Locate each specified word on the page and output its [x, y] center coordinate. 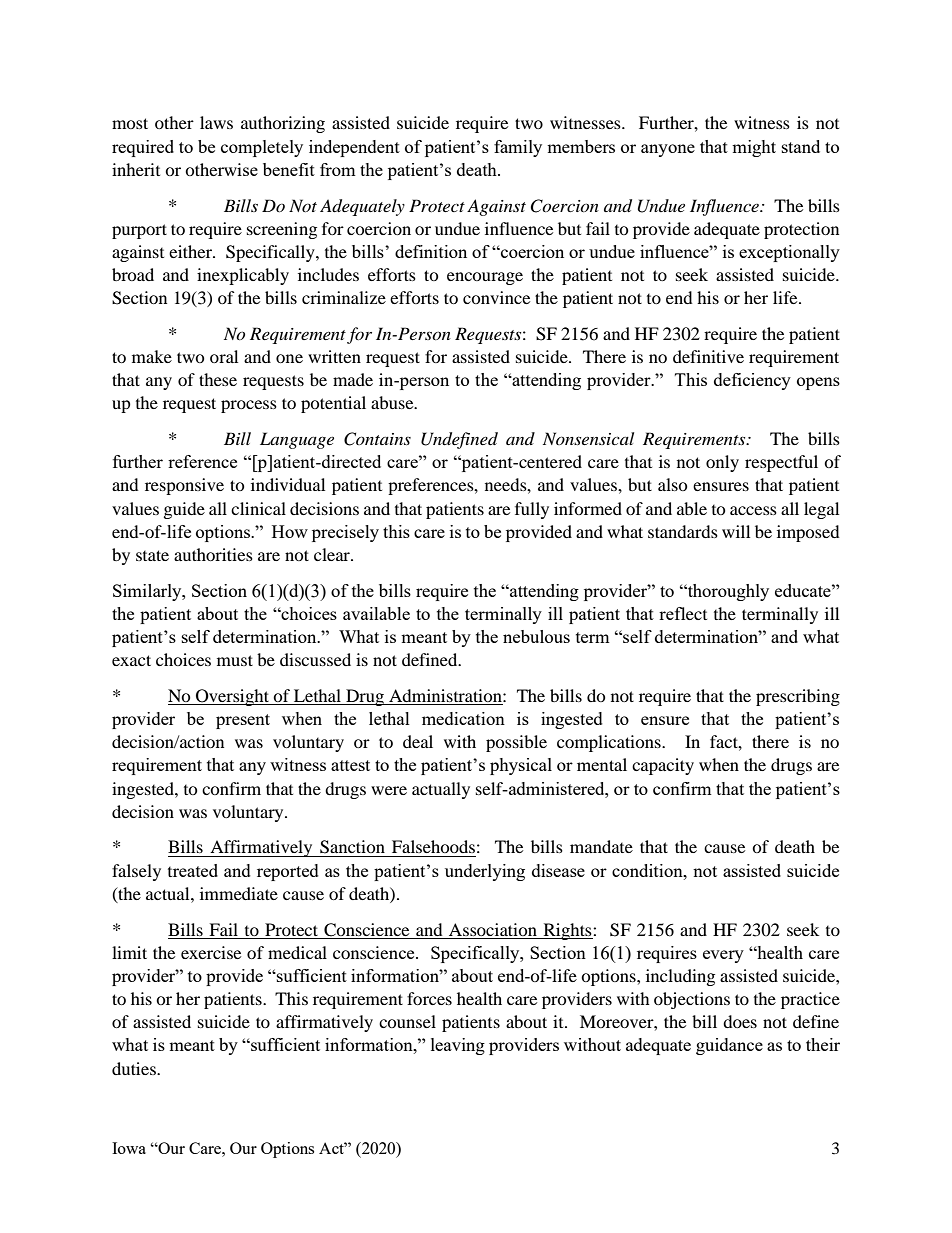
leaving [458, 1046]
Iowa [129, 1148]
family [518, 148]
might [754, 148]
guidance [729, 1046]
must [235, 660]
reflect [683, 613]
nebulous [536, 636]
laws [216, 122]
